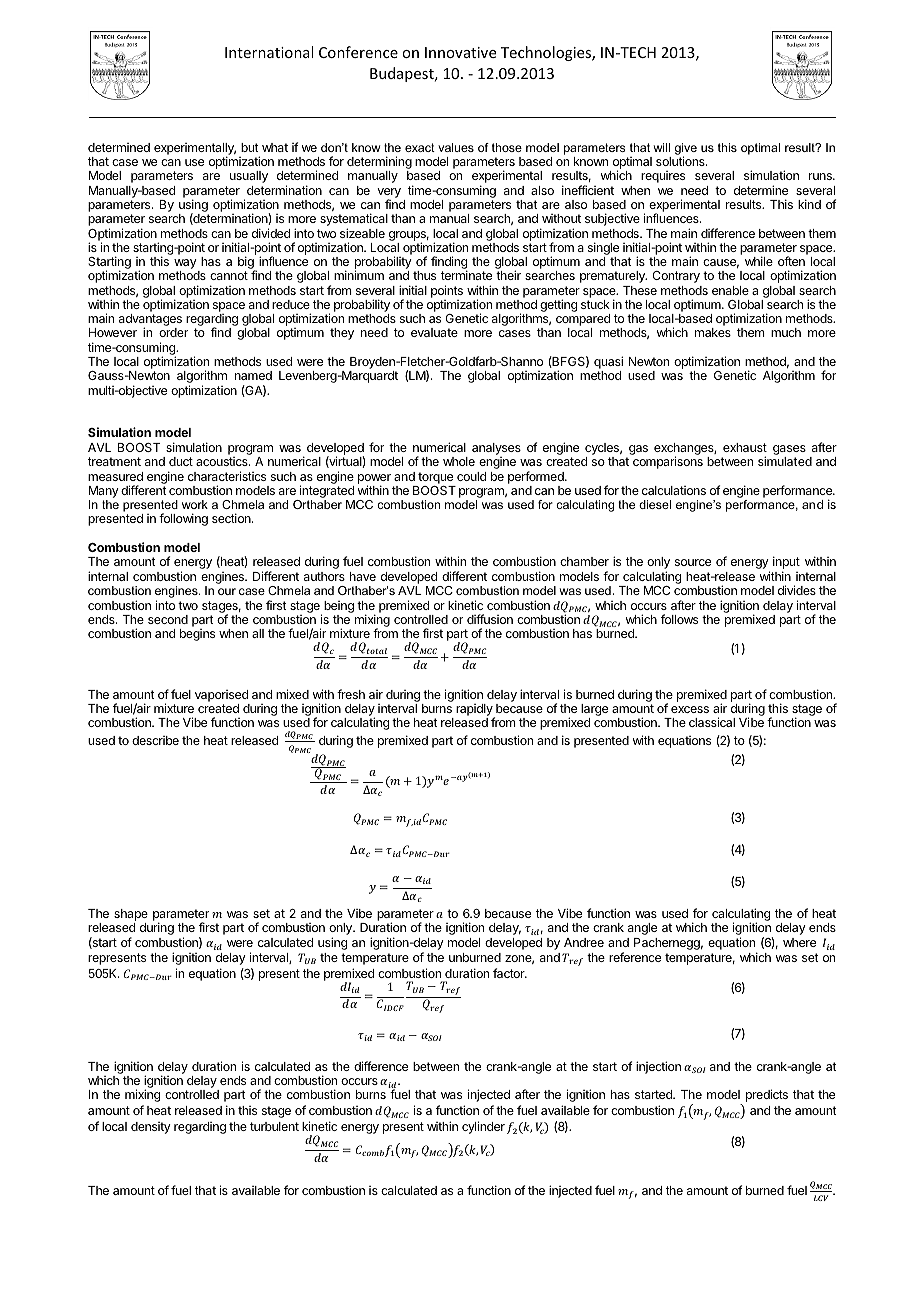  I want to click on Innovative, so click(460, 52).
